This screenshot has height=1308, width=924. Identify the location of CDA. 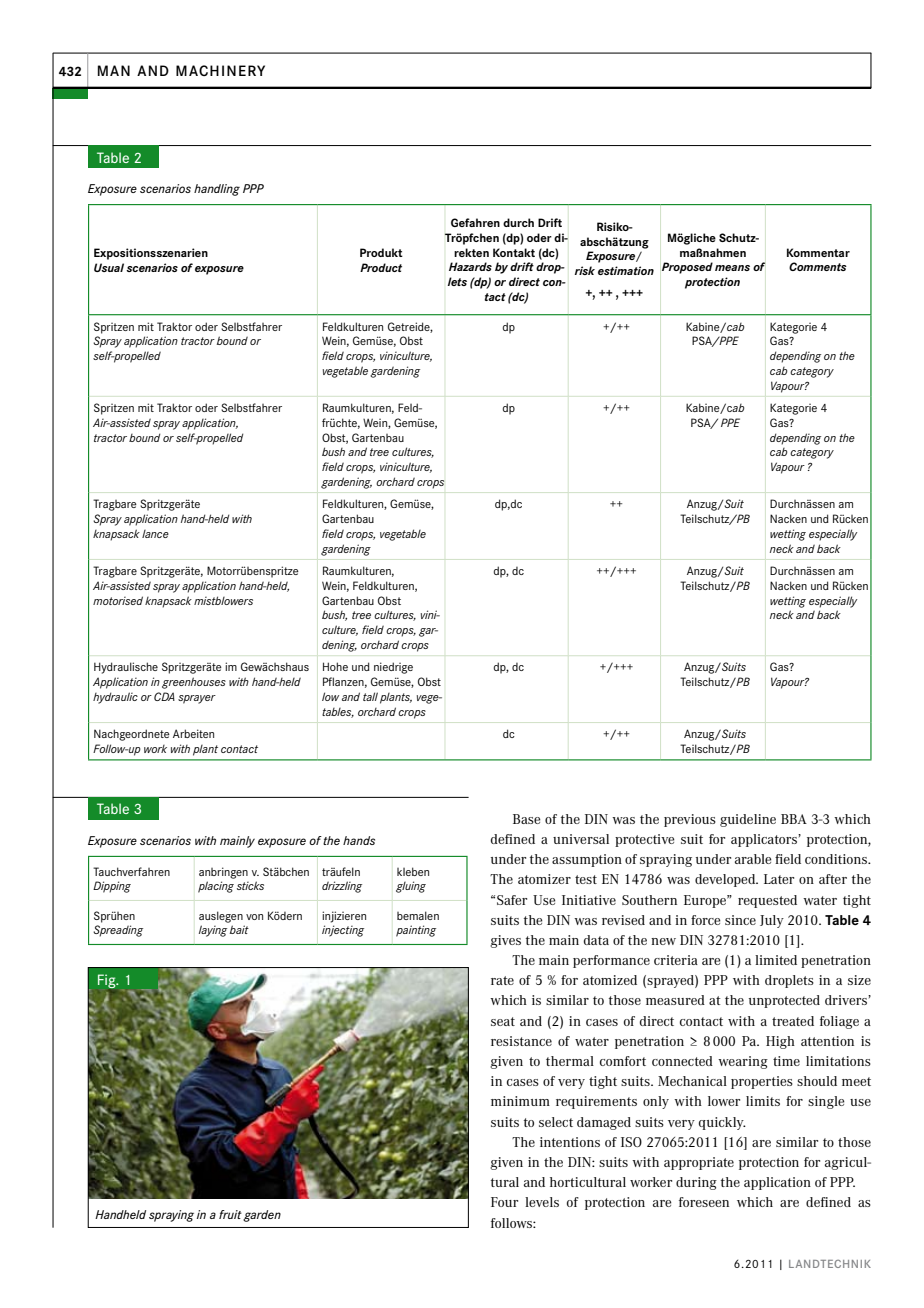
(164, 696).
